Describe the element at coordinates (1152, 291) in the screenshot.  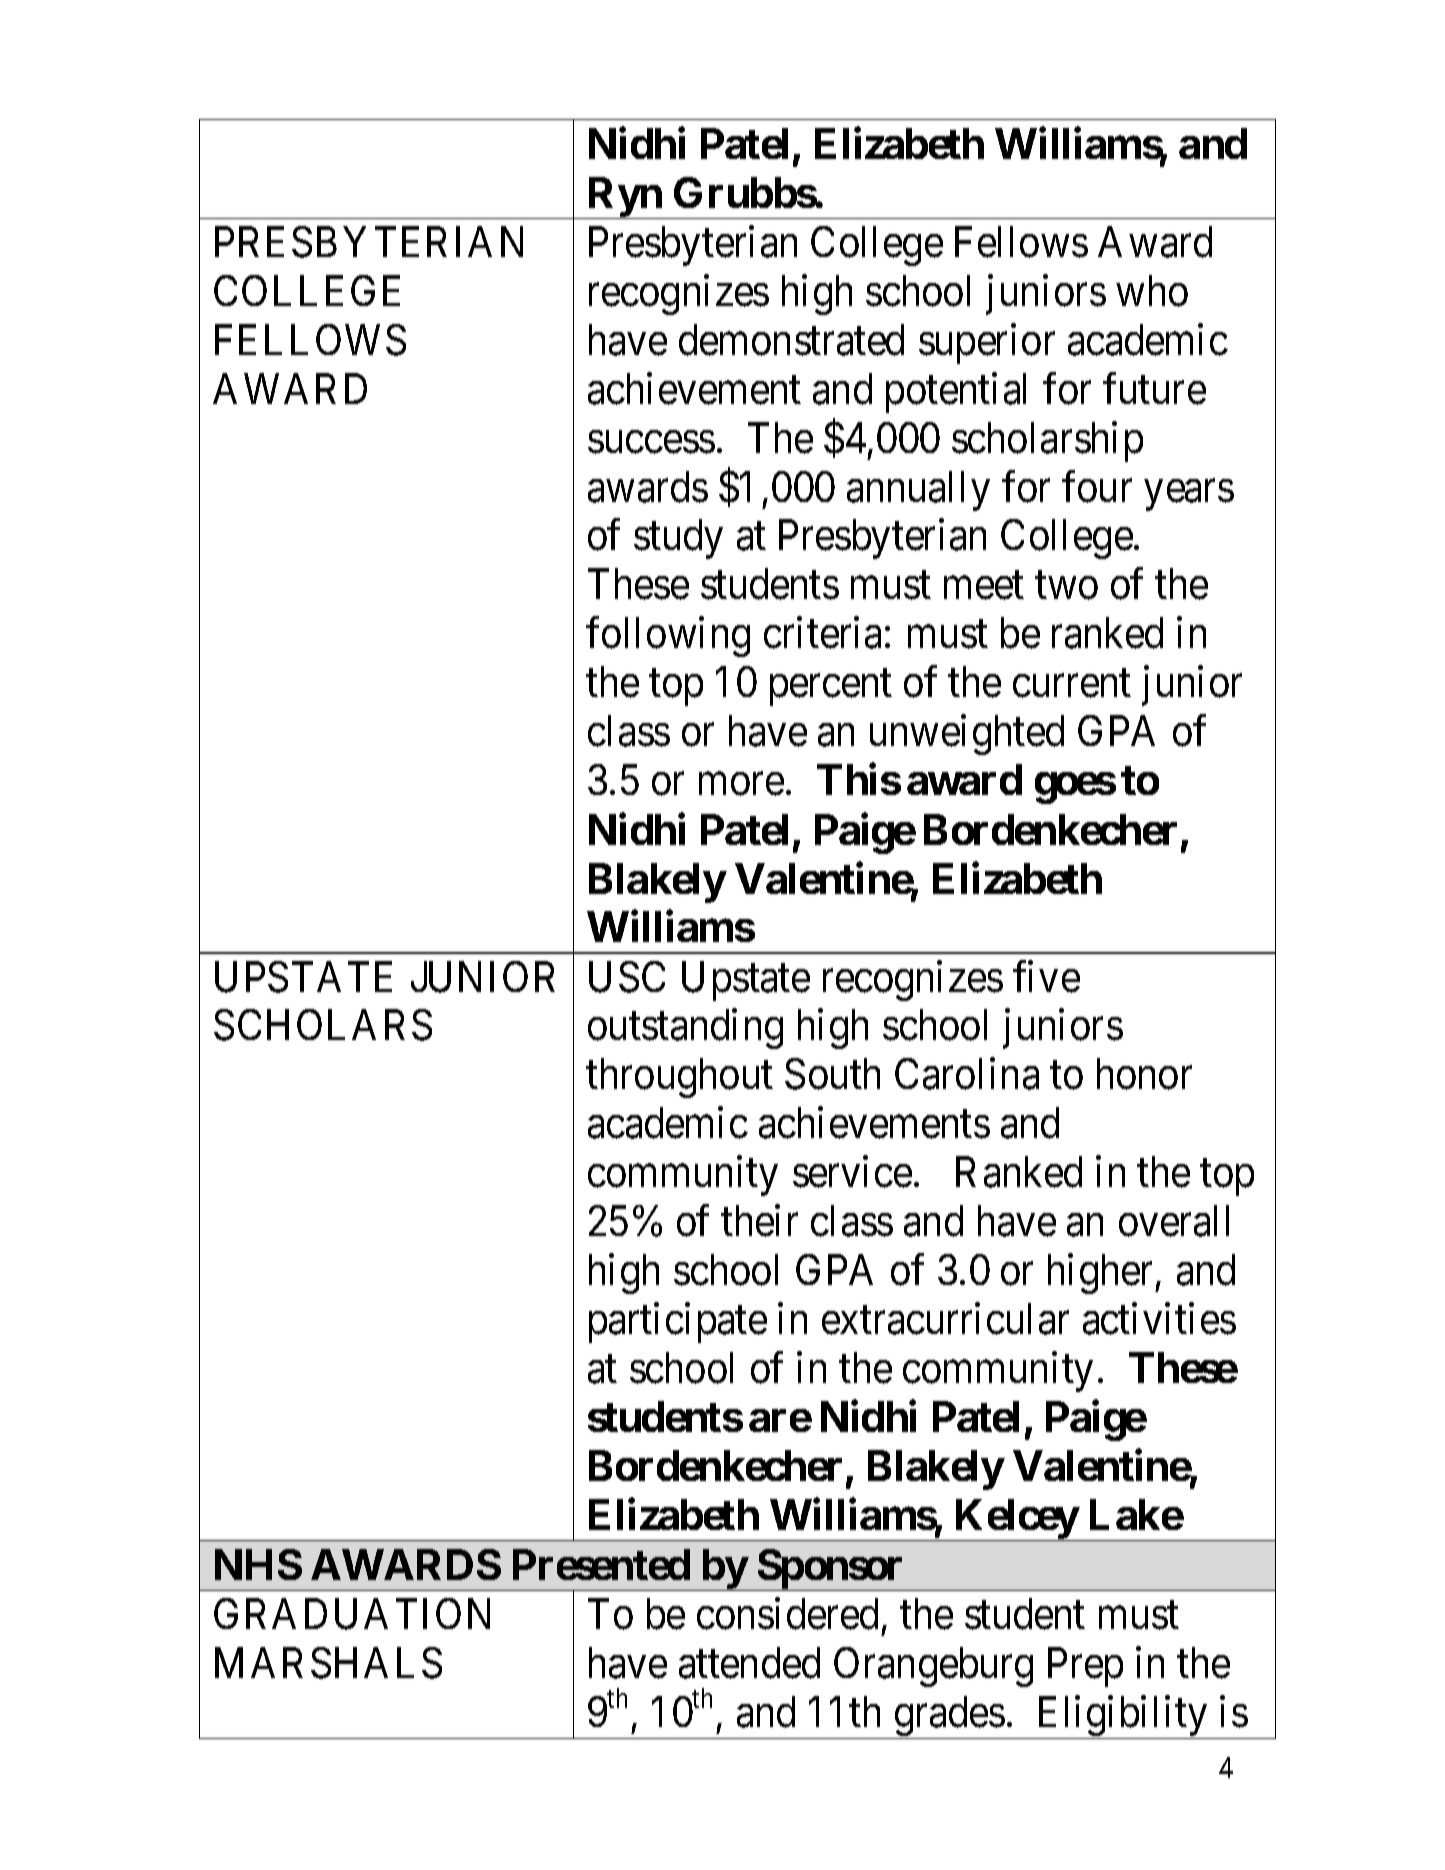
I see `who` at that location.
